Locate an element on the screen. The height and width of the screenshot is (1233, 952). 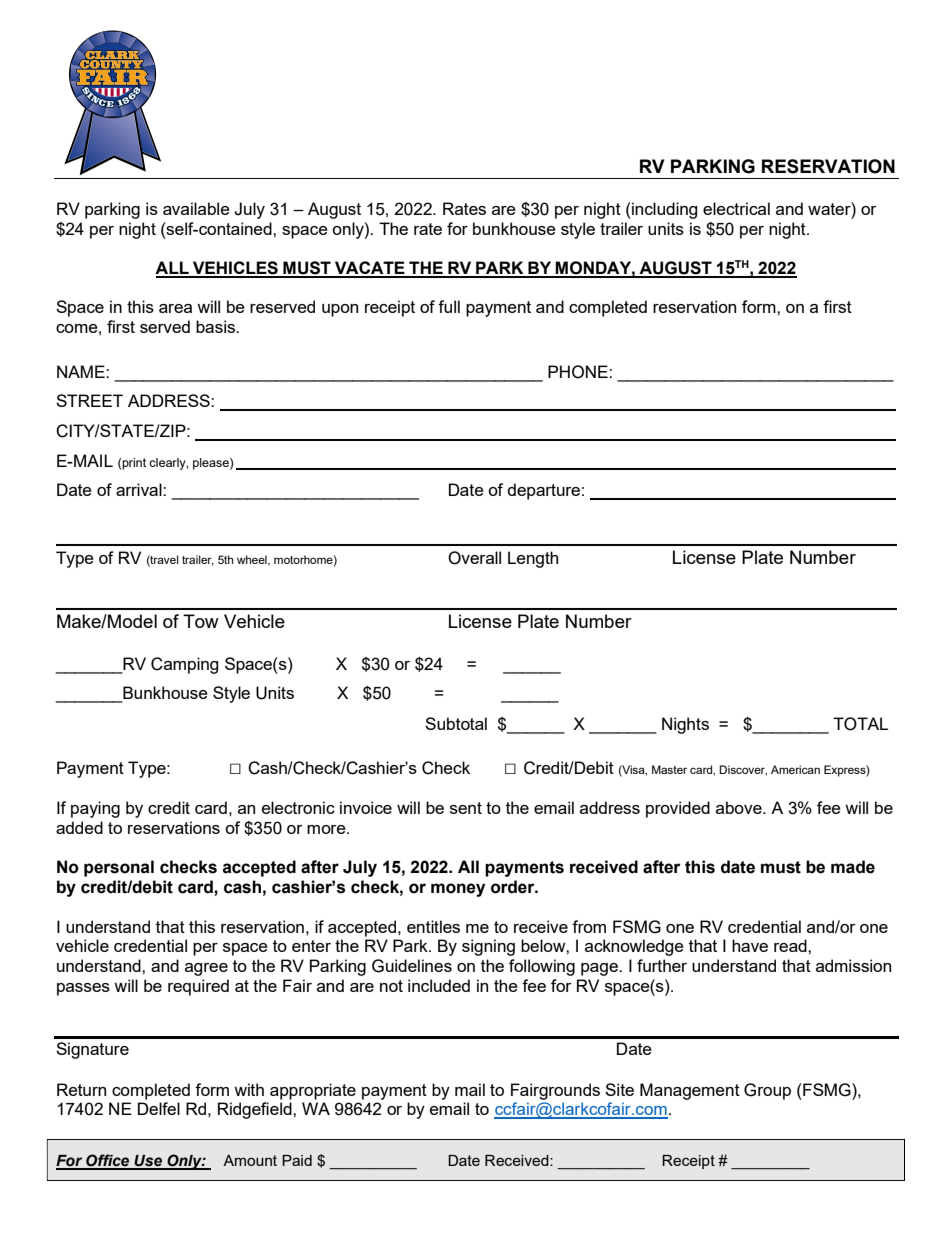
sent is located at coordinates (466, 808).
